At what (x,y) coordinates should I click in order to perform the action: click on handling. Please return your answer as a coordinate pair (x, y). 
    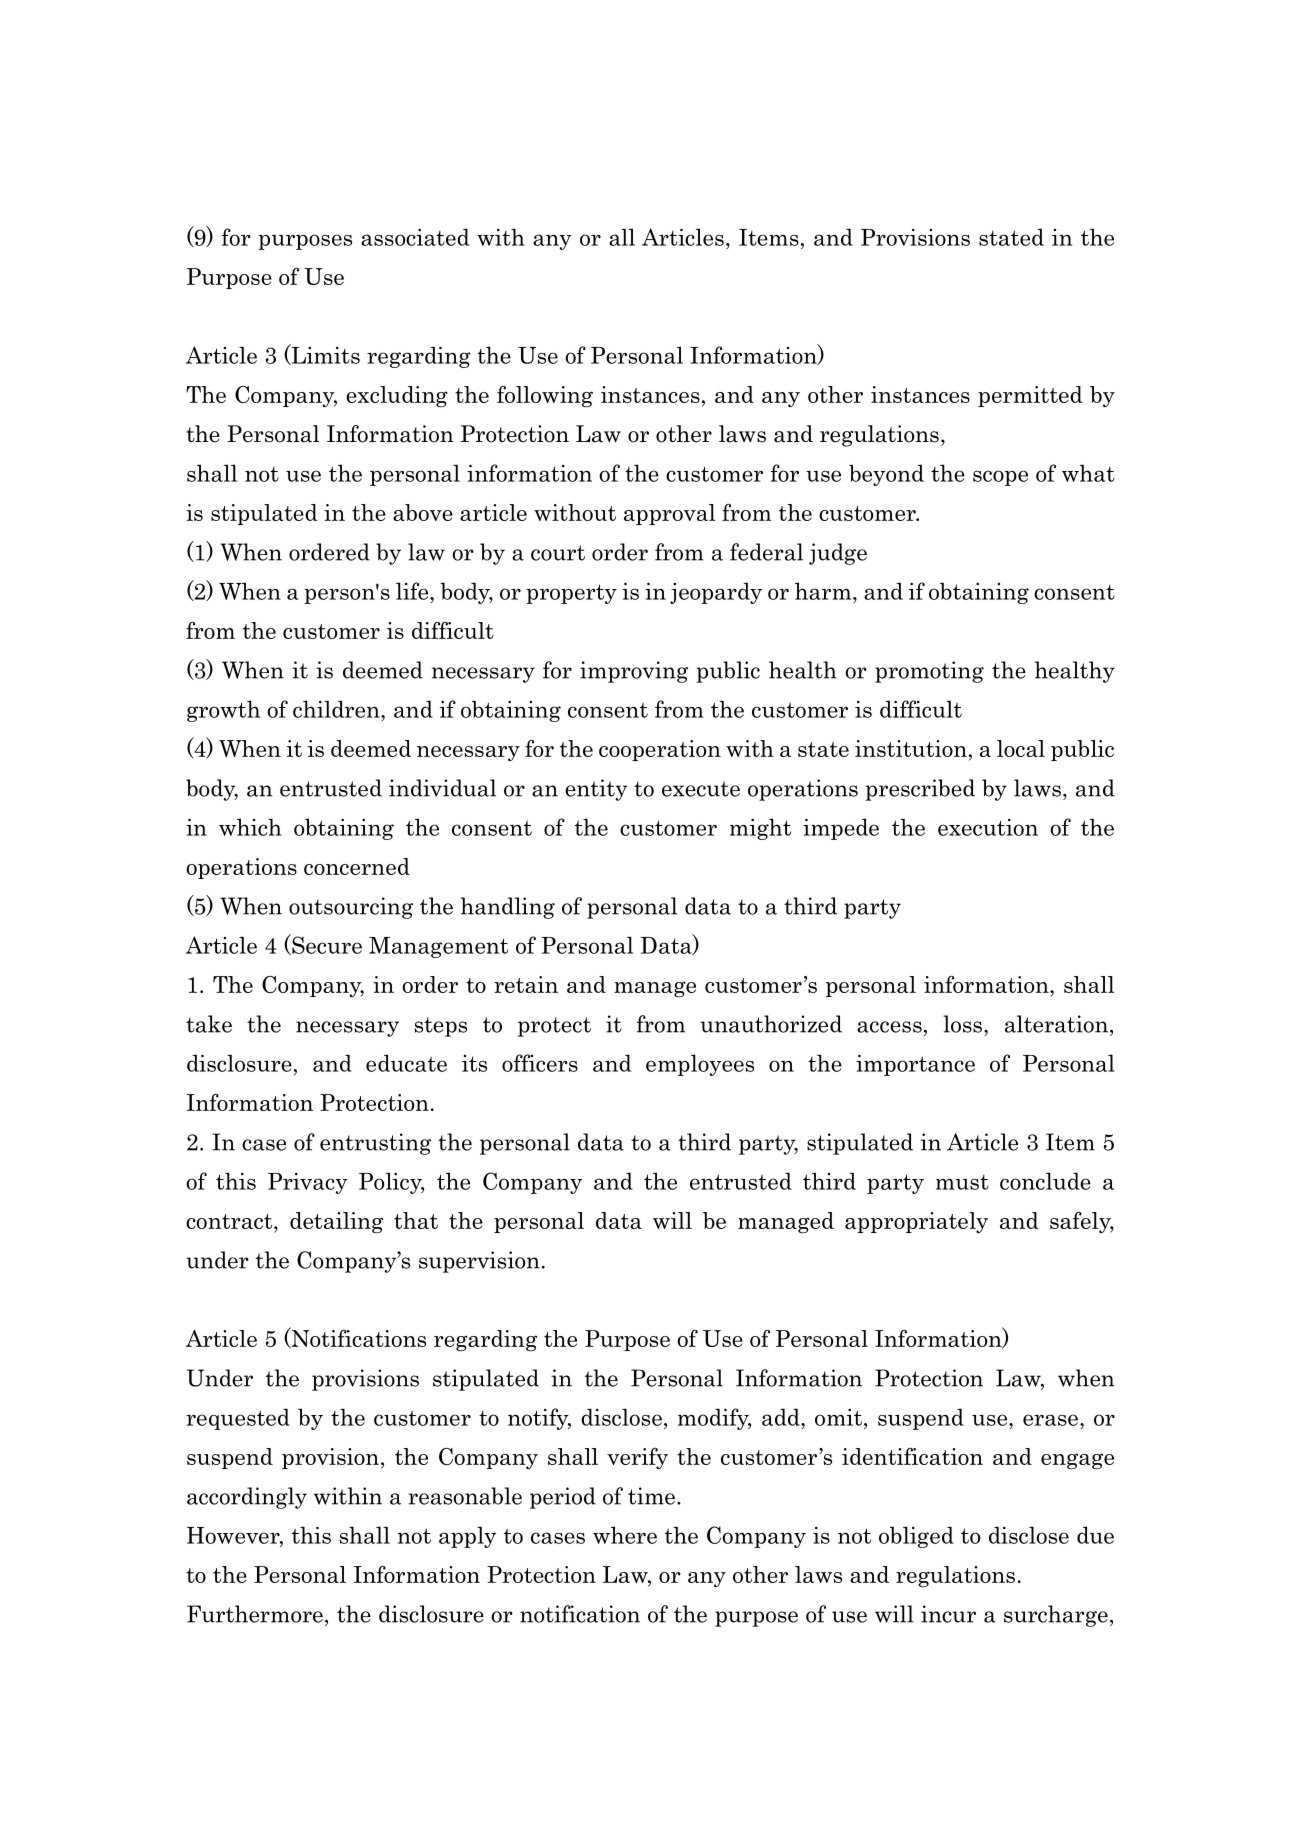
    Looking at the image, I should click on (508, 908).
